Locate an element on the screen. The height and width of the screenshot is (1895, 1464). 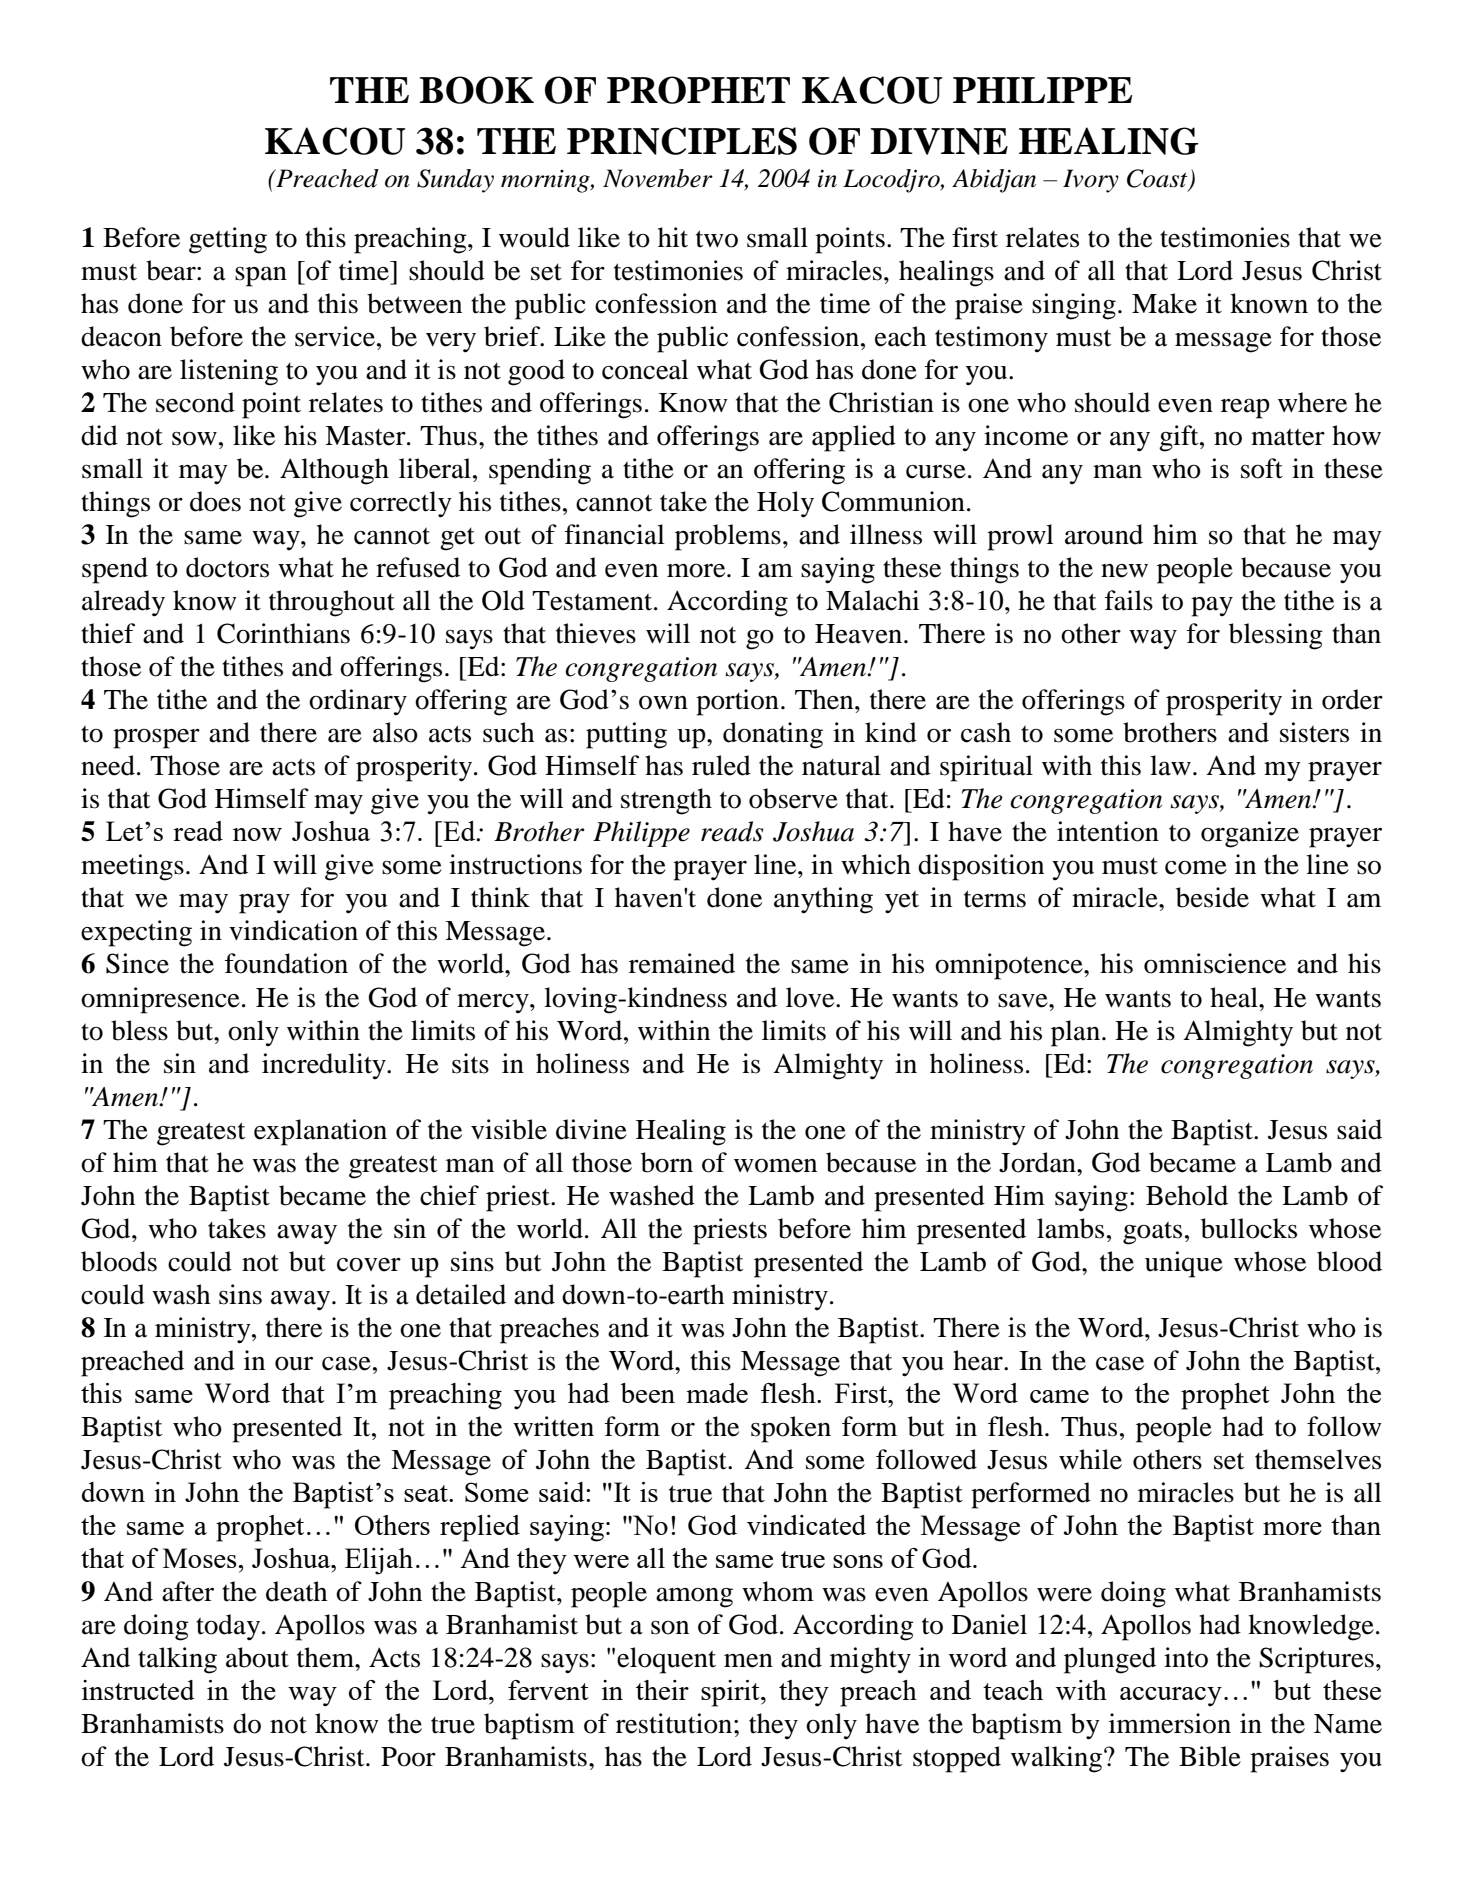
our is located at coordinates (294, 1364).
